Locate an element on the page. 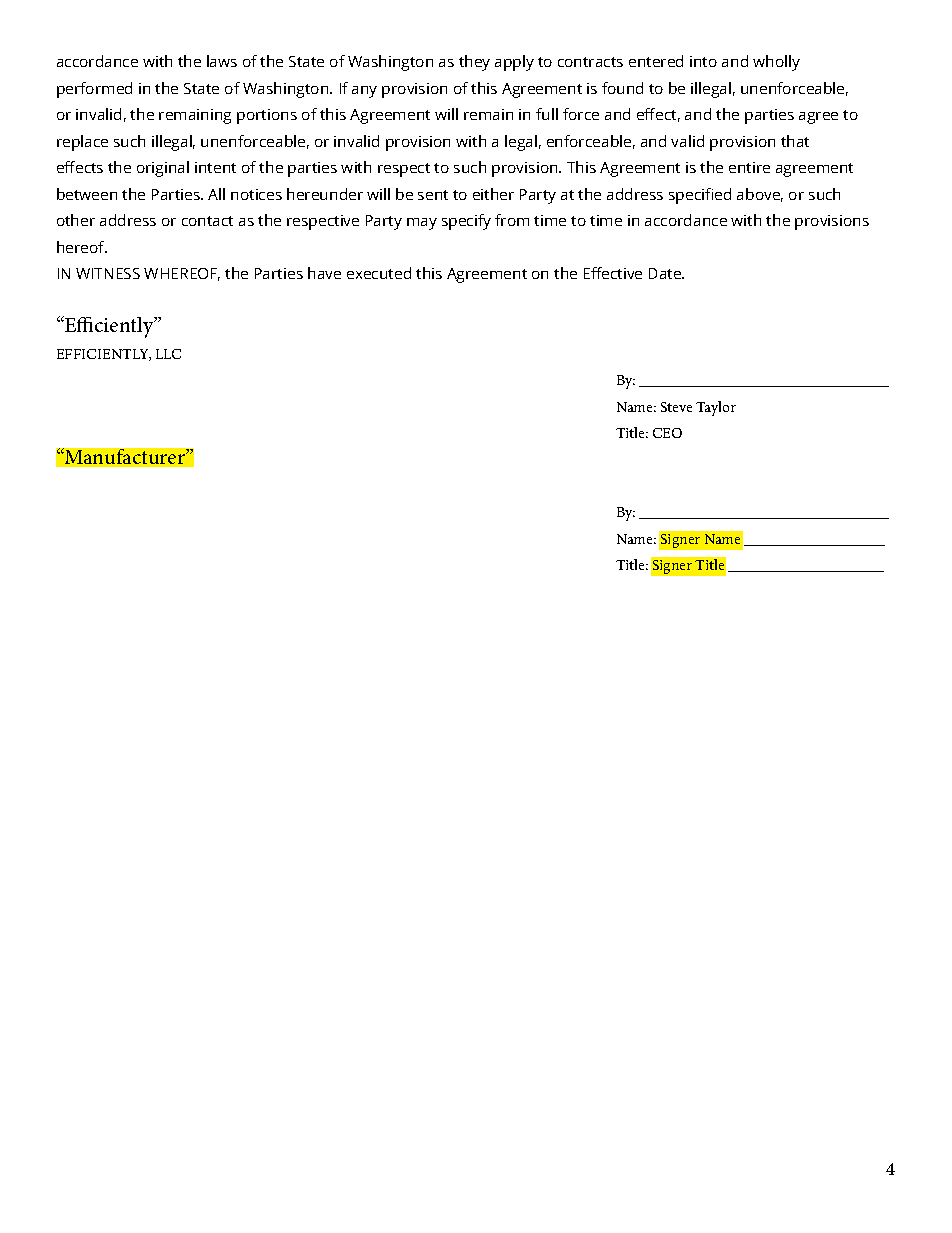  specified is located at coordinates (700, 196).
